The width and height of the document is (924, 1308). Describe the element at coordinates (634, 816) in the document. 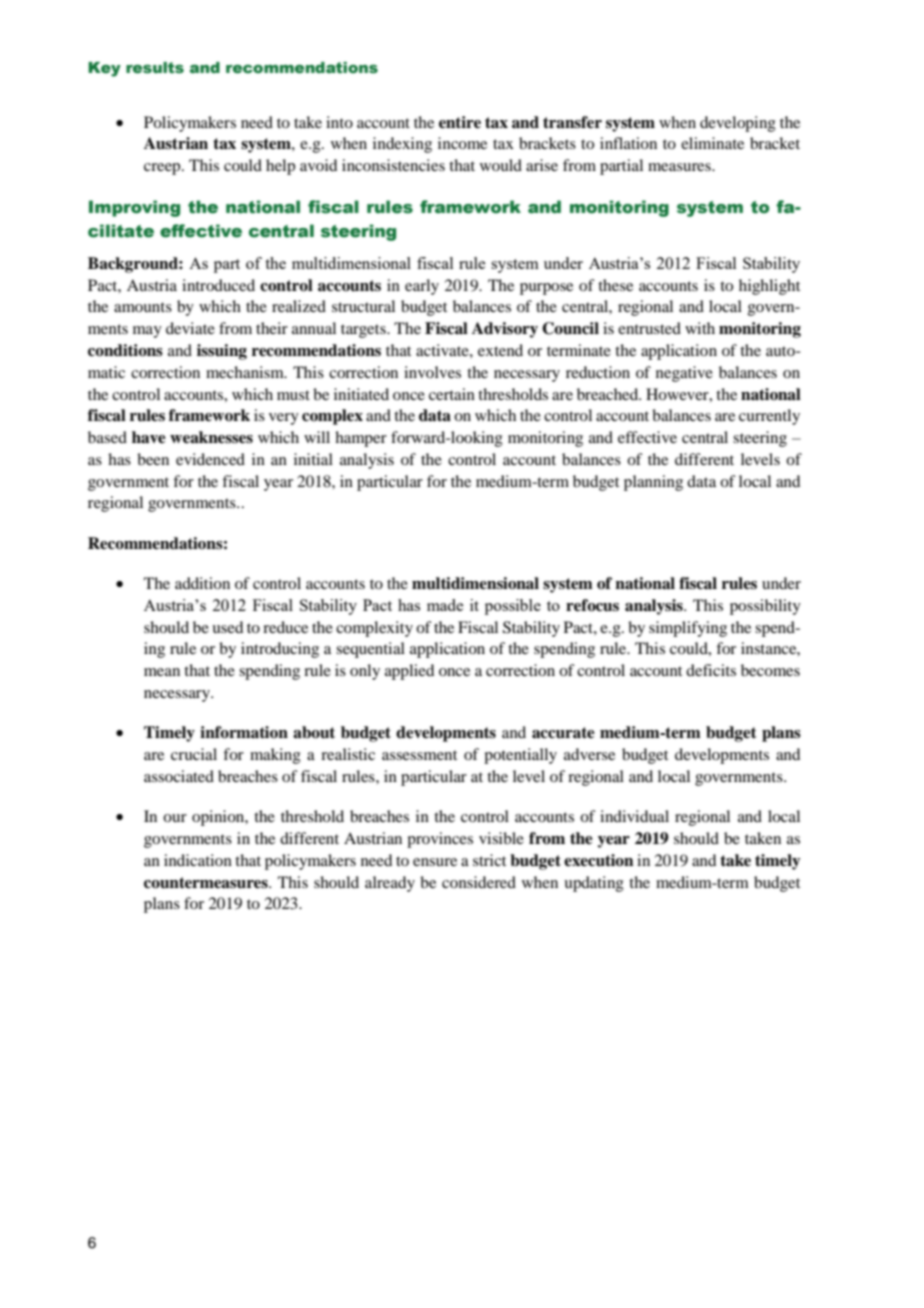

I see `individual` at that location.
